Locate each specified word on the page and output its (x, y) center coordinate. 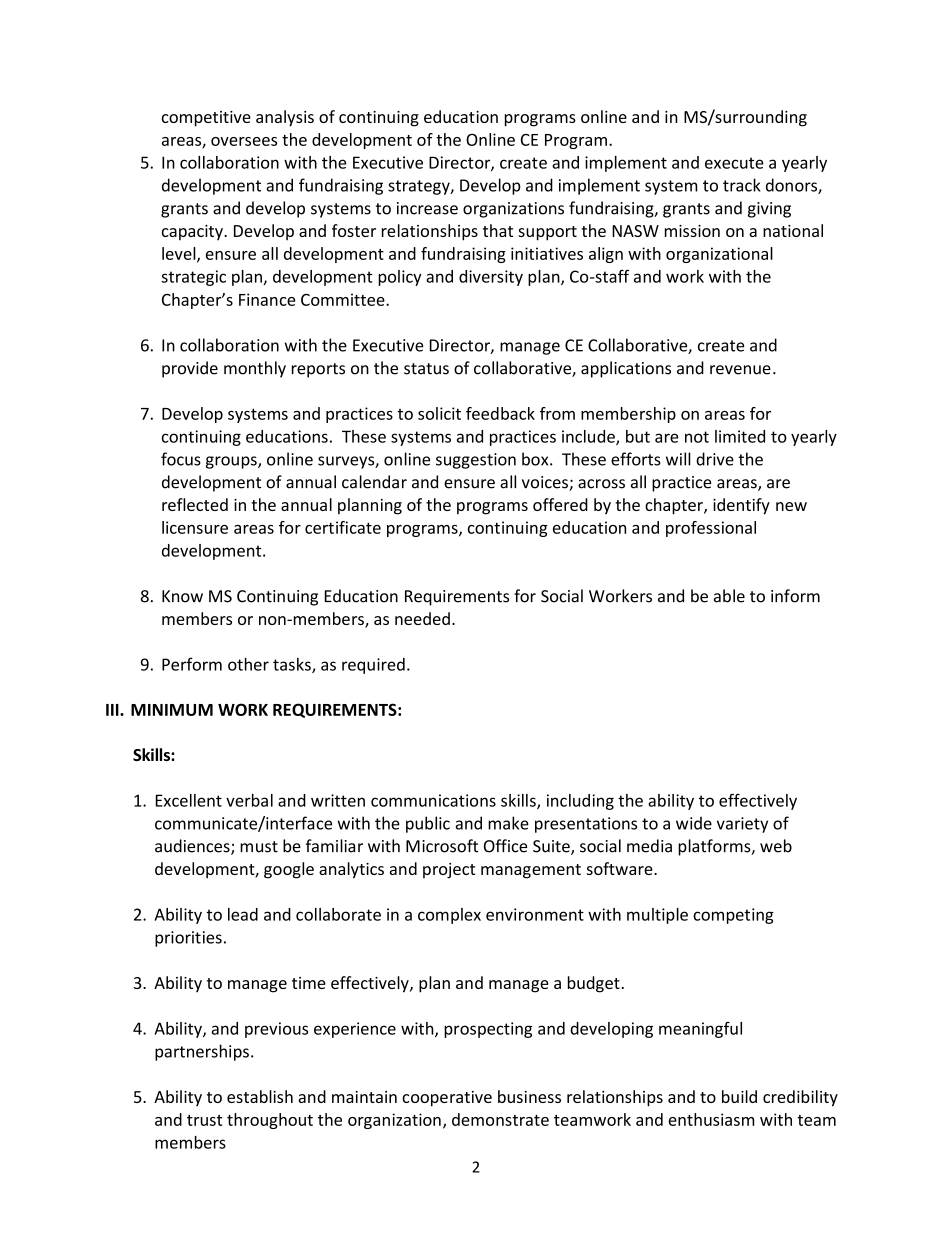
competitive (206, 119)
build (739, 1096)
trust (204, 1120)
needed (422, 618)
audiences (193, 847)
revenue (740, 370)
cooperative (447, 1099)
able (729, 596)
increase (427, 208)
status (426, 369)
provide (190, 369)
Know (182, 596)
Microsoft (442, 846)
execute (734, 163)
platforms (715, 847)
